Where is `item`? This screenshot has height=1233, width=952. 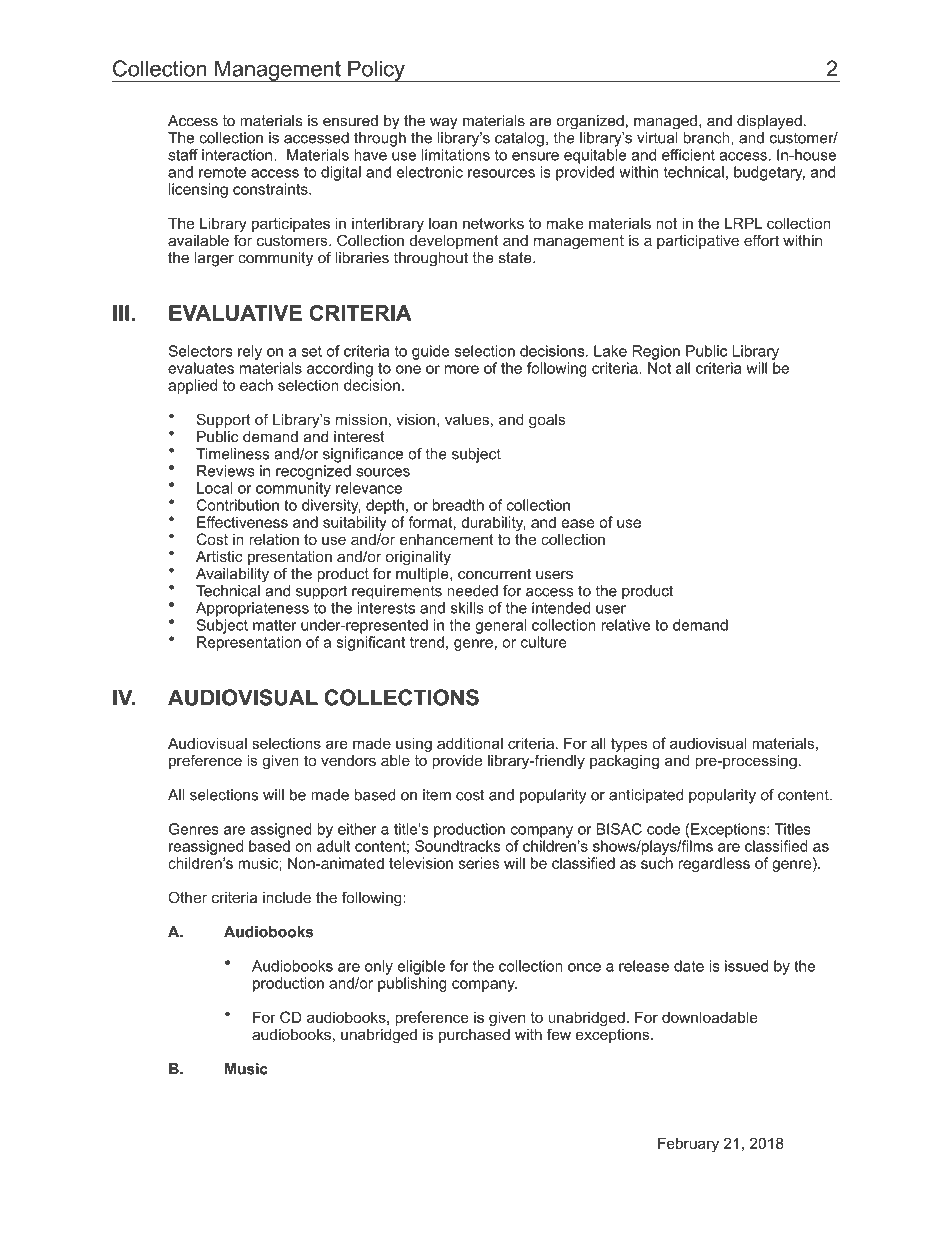
item is located at coordinates (437, 795).
